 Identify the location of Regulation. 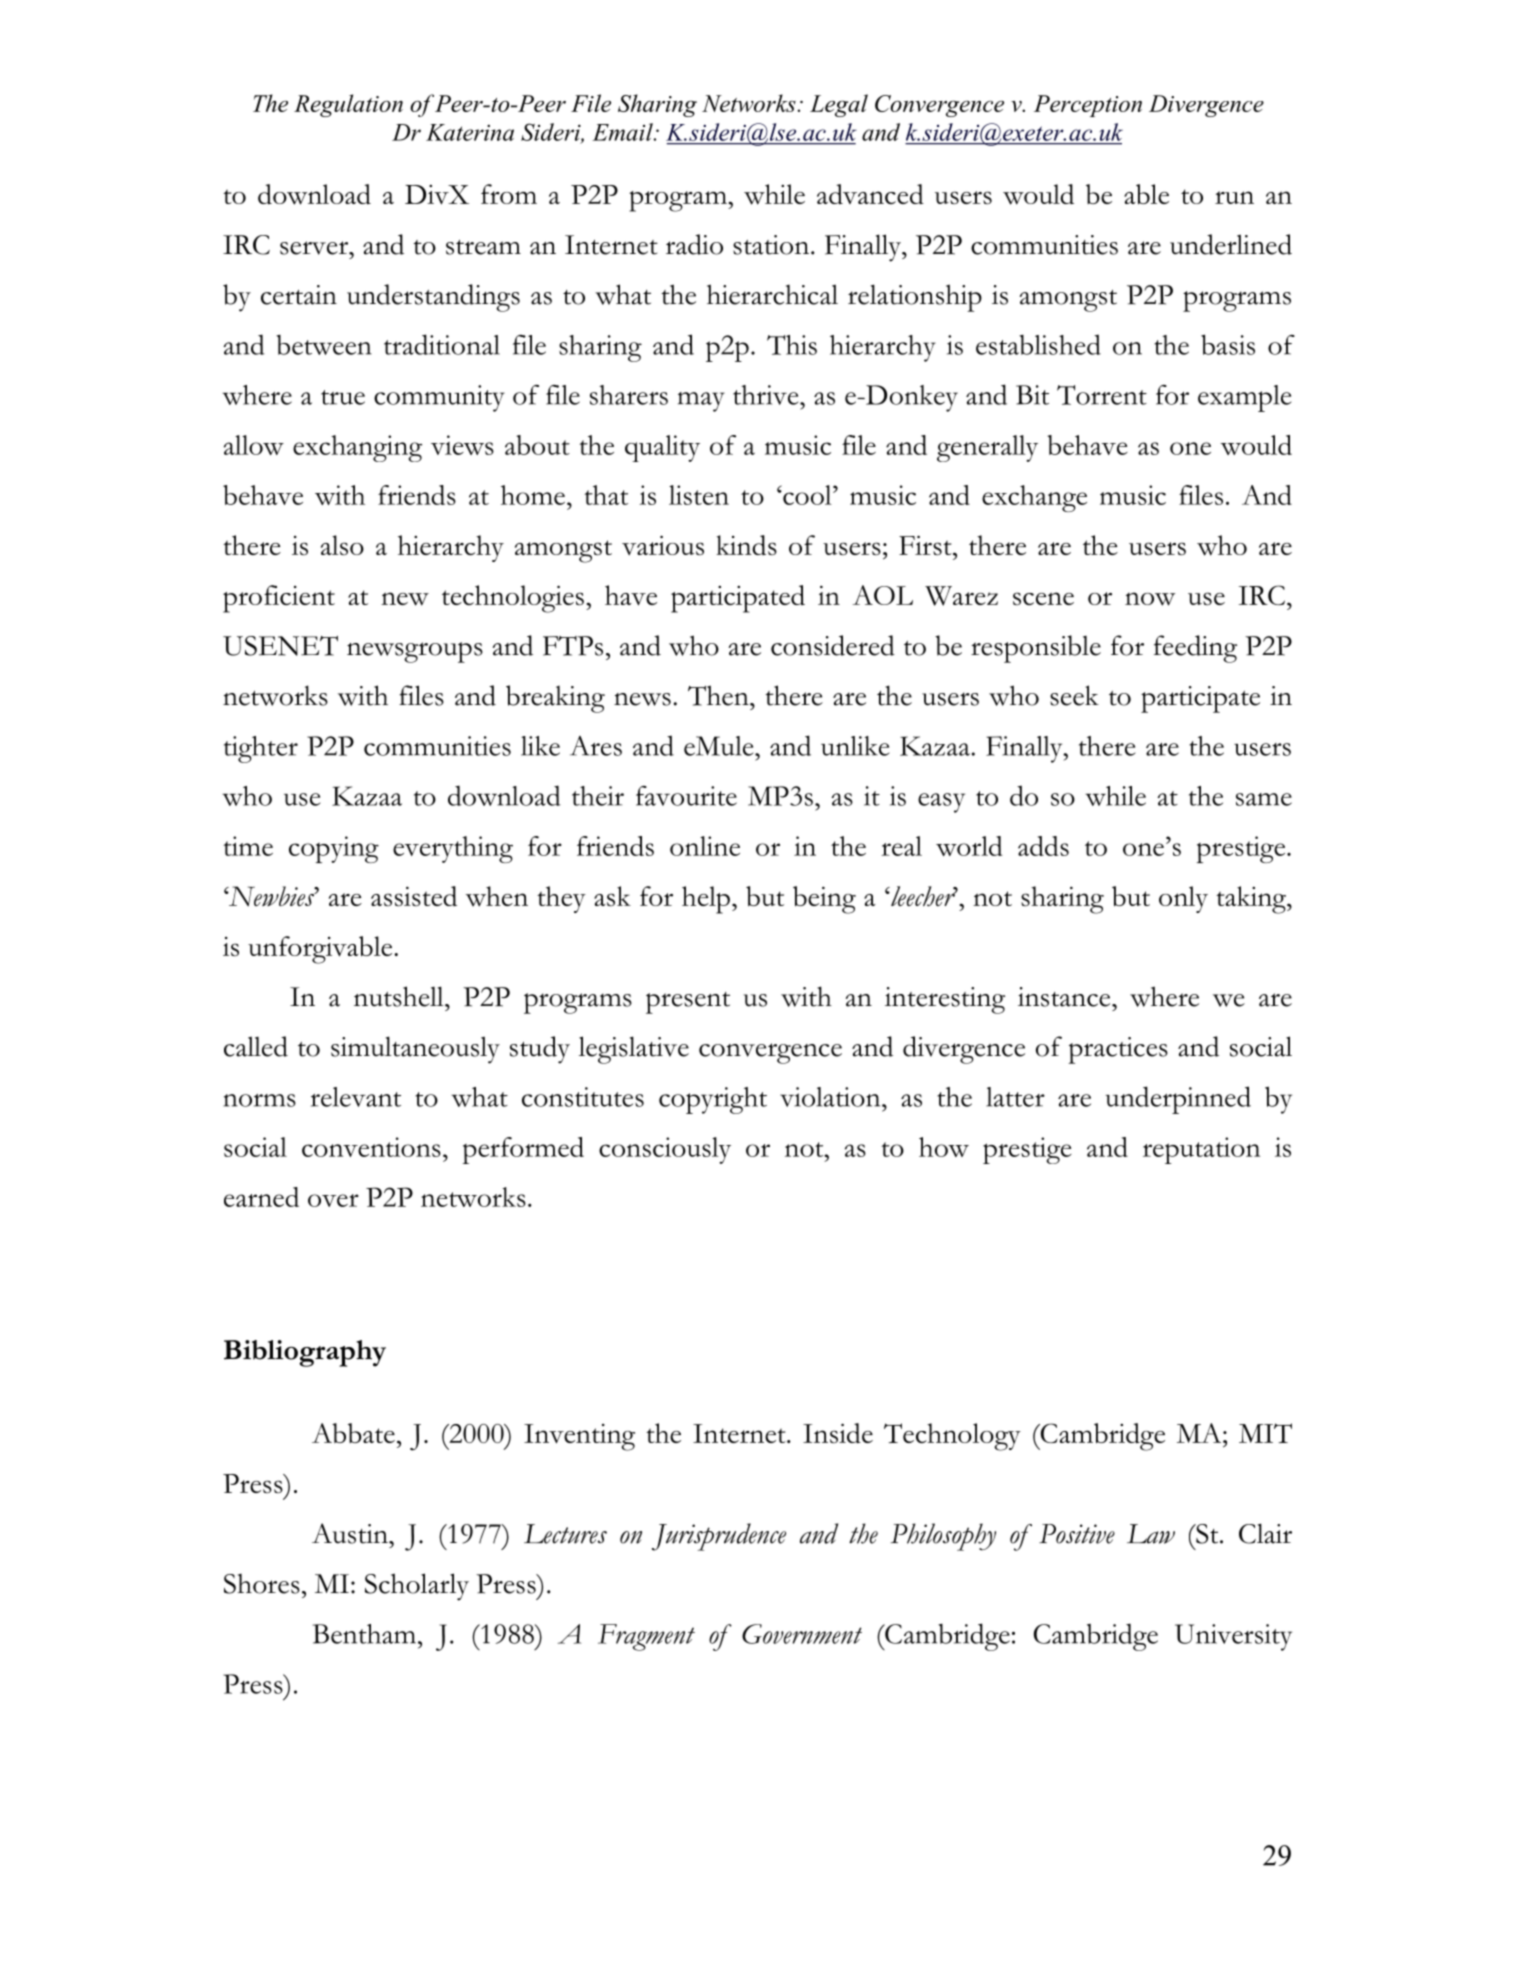
(348, 105).
